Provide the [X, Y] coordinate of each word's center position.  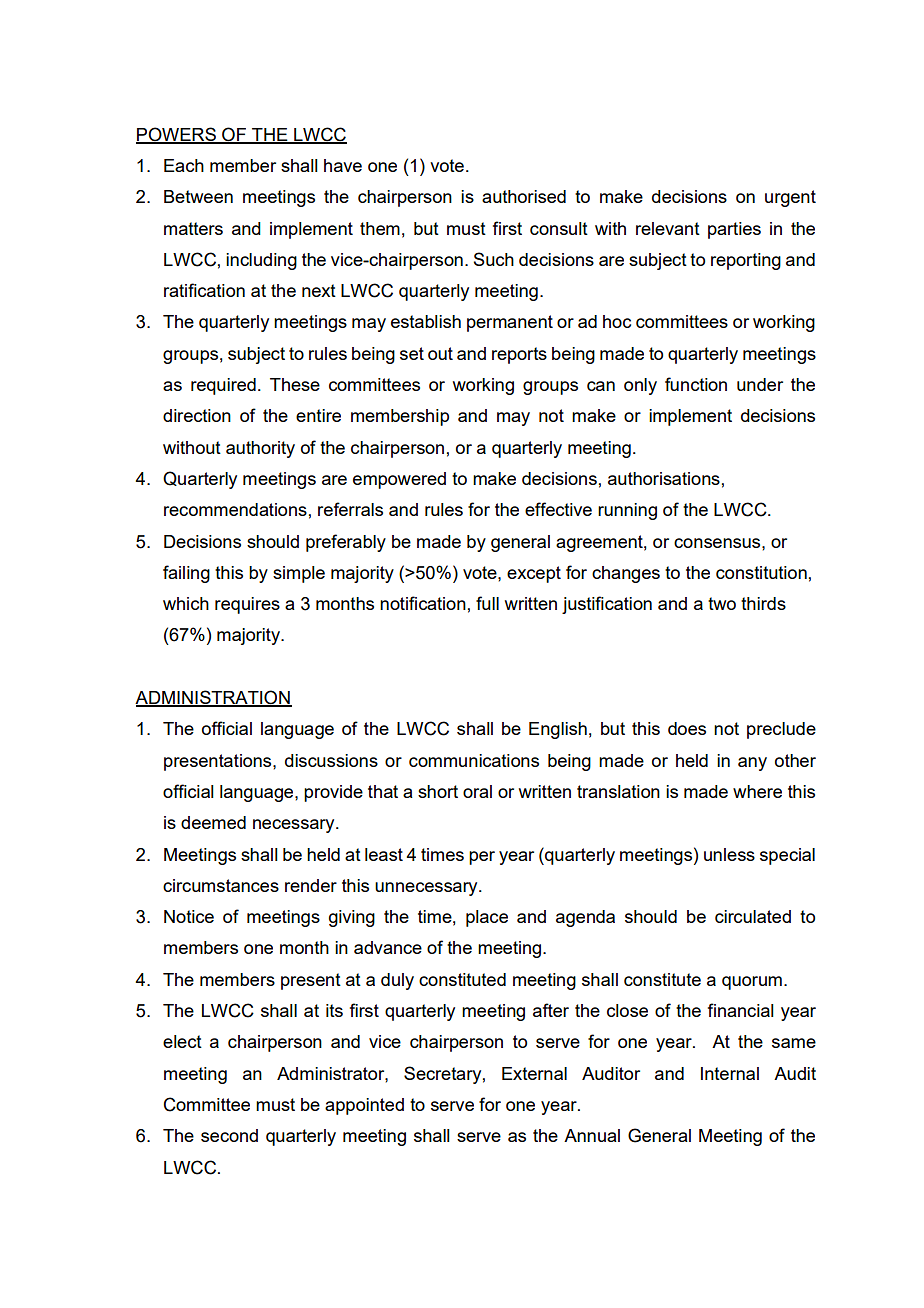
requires [247, 605]
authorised [524, 196]
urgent [790, 198]
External [534, 1073]
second [229, 1135]
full [487, 603]
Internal [730, 1073]
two [722, 603]
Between [198, 196]
